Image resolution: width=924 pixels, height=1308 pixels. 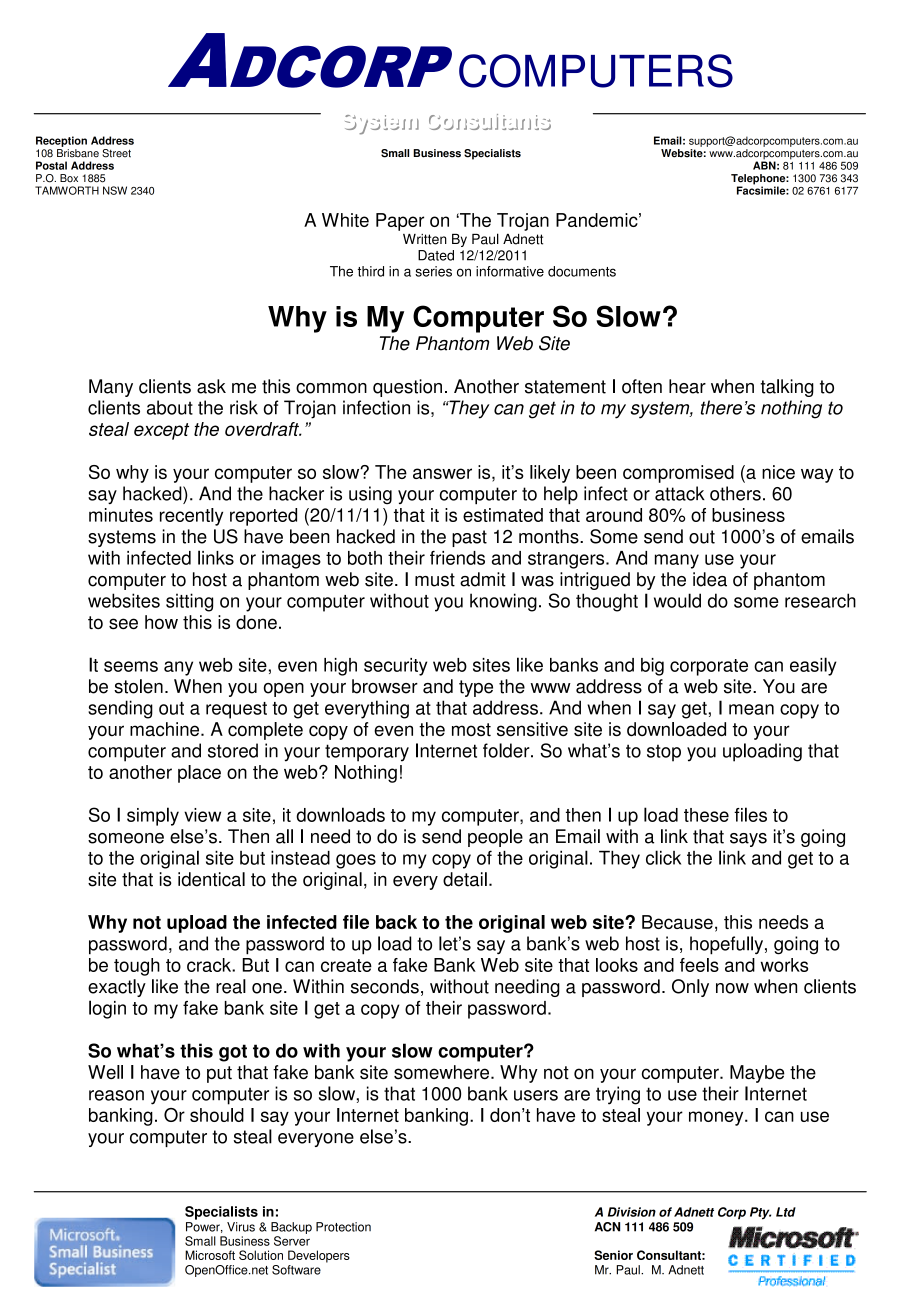 I want to click on documents, so click(x=582, y=271).
